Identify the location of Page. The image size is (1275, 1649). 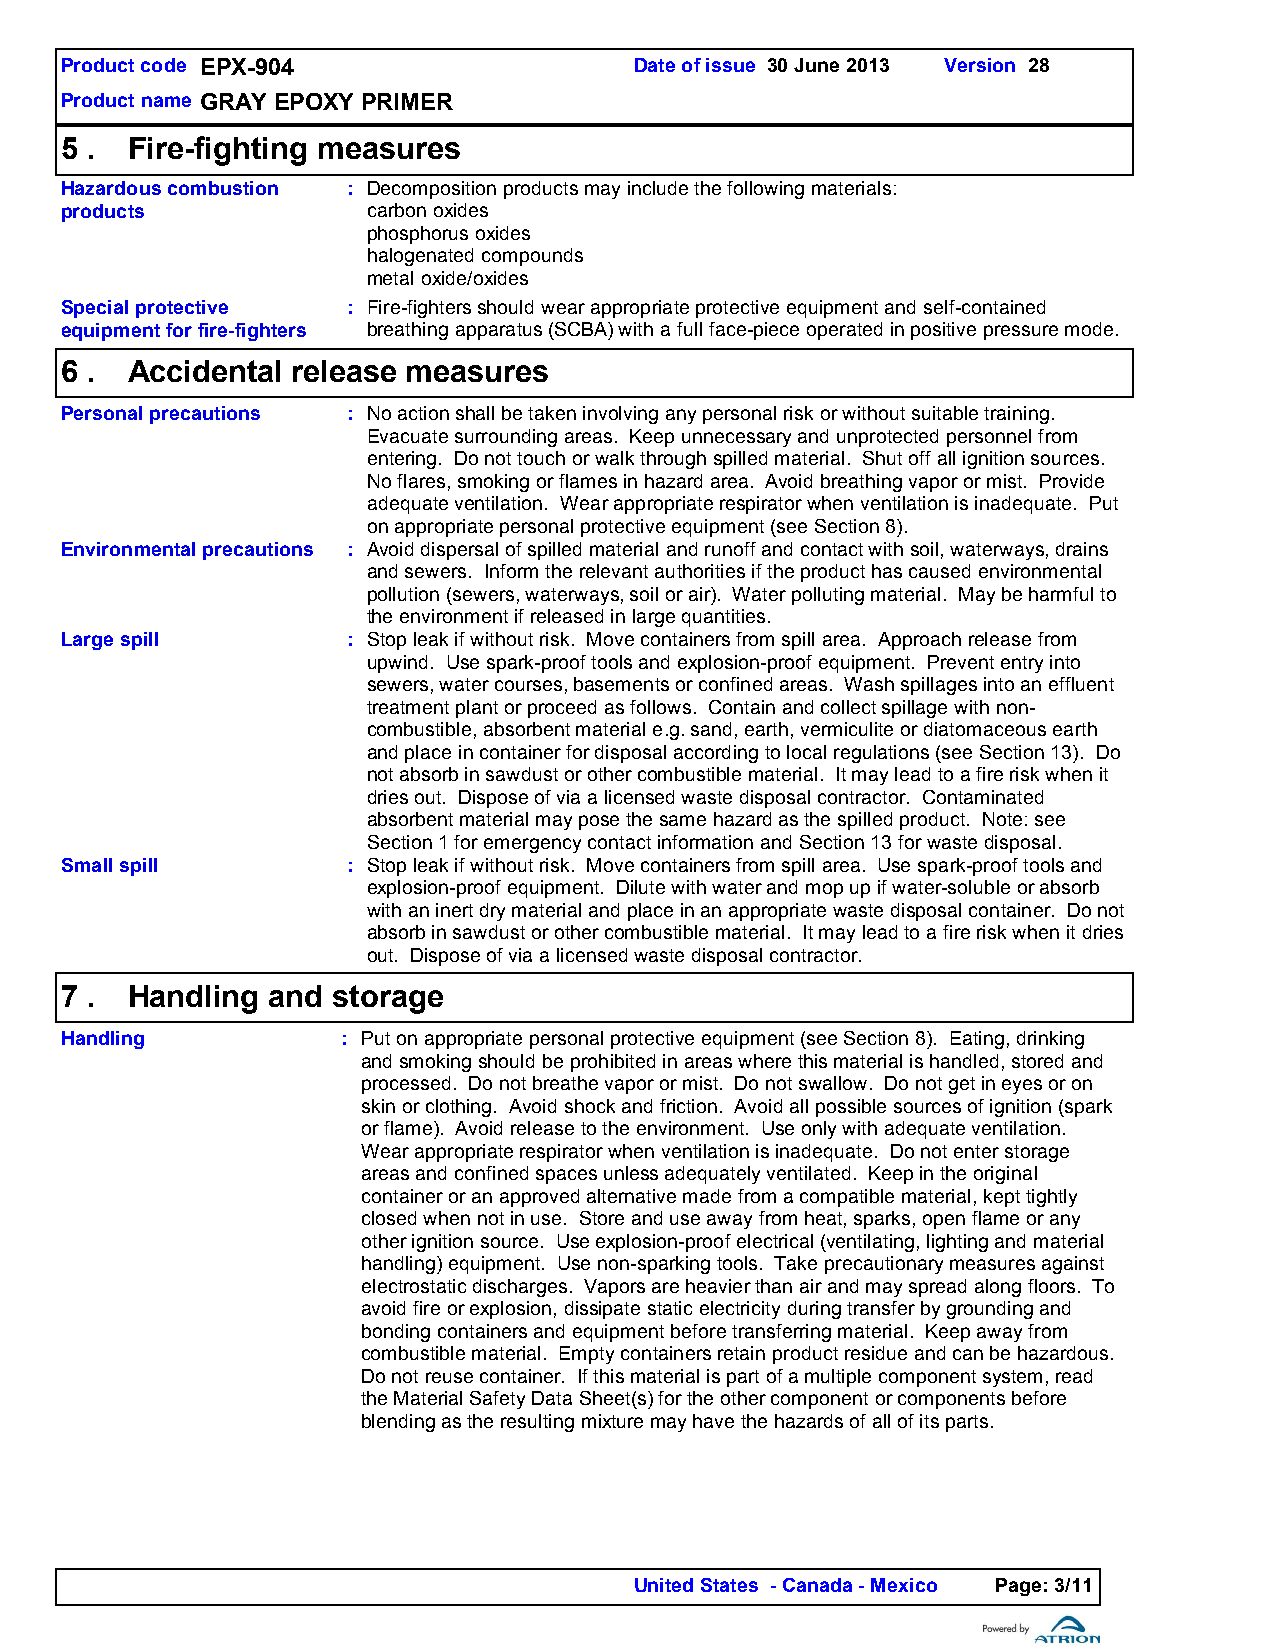
(1018, 1587).
